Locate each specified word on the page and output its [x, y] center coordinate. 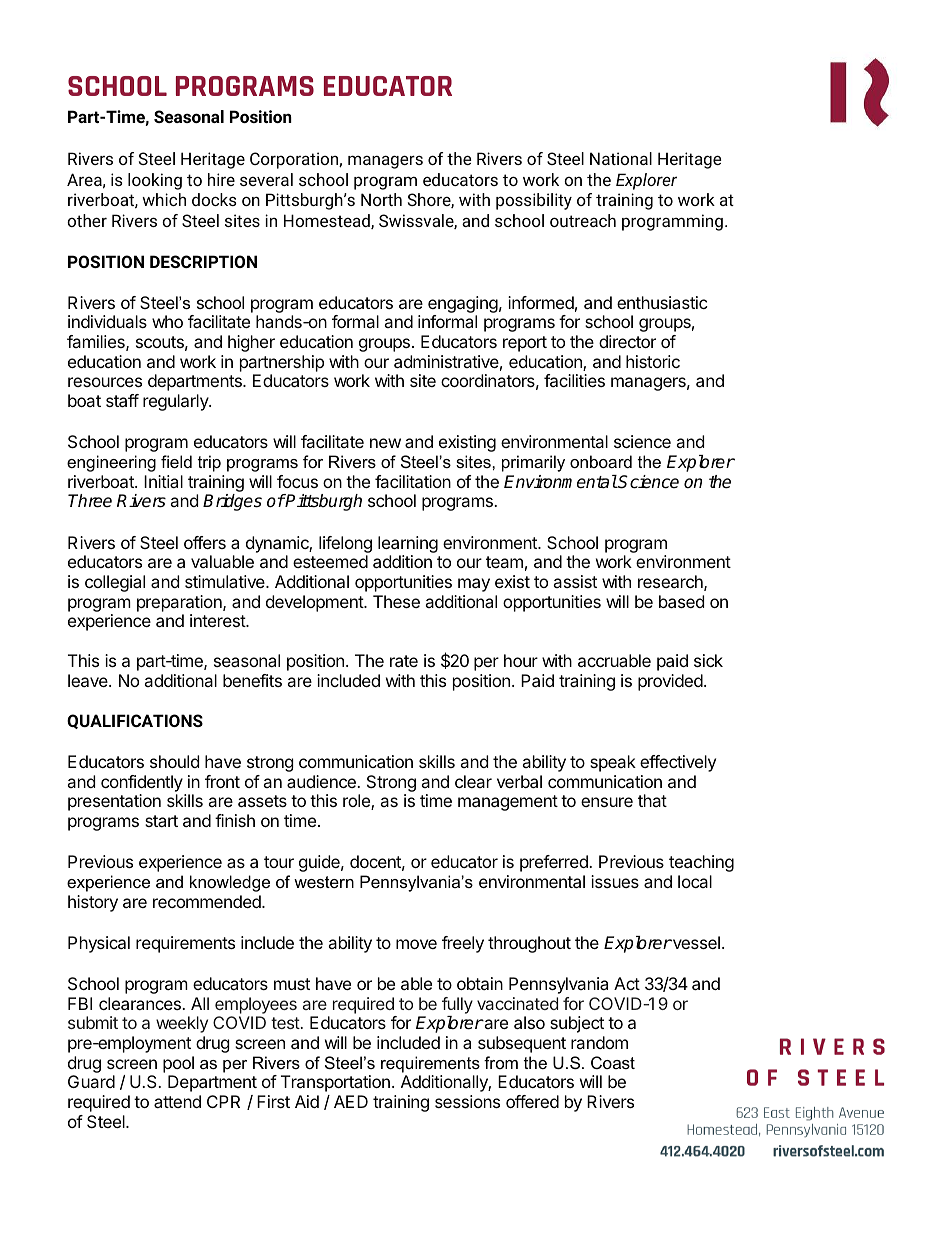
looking [155, 181]
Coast [613, 1062]
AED [351, 1101]
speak [613, 763]
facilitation [413, 481]
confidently [142, 783]
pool [178, 1064]
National [621, 158]
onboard [601, 461]
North [381, 199]
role [357, 802]
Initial [163, 481]
